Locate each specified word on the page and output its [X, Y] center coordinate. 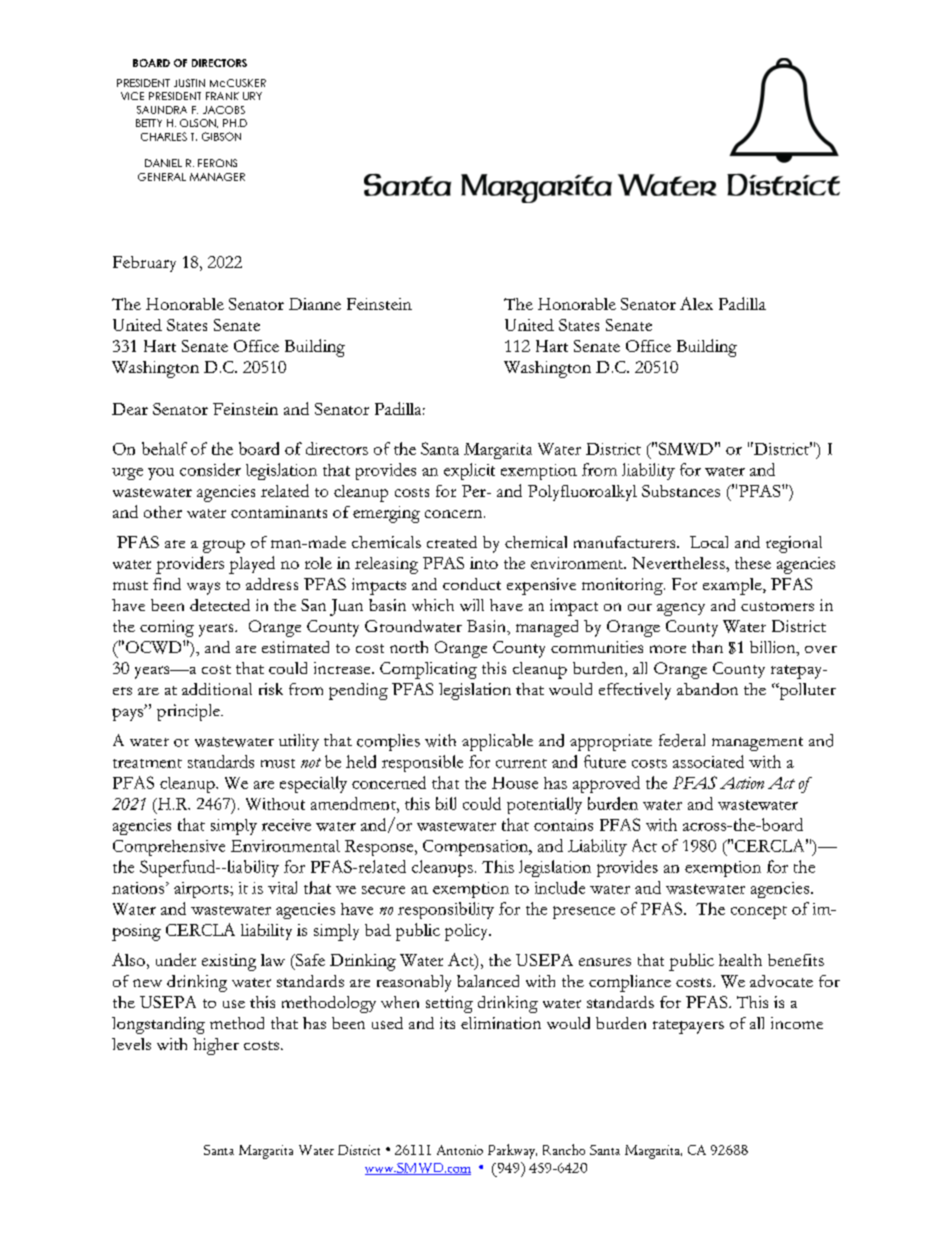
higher [216, 1046]
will [472, 605]
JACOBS [224, 110]
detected [220, 605]
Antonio [460, 1150]
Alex [696, 303]
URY [252, 96]
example [733, 586]
